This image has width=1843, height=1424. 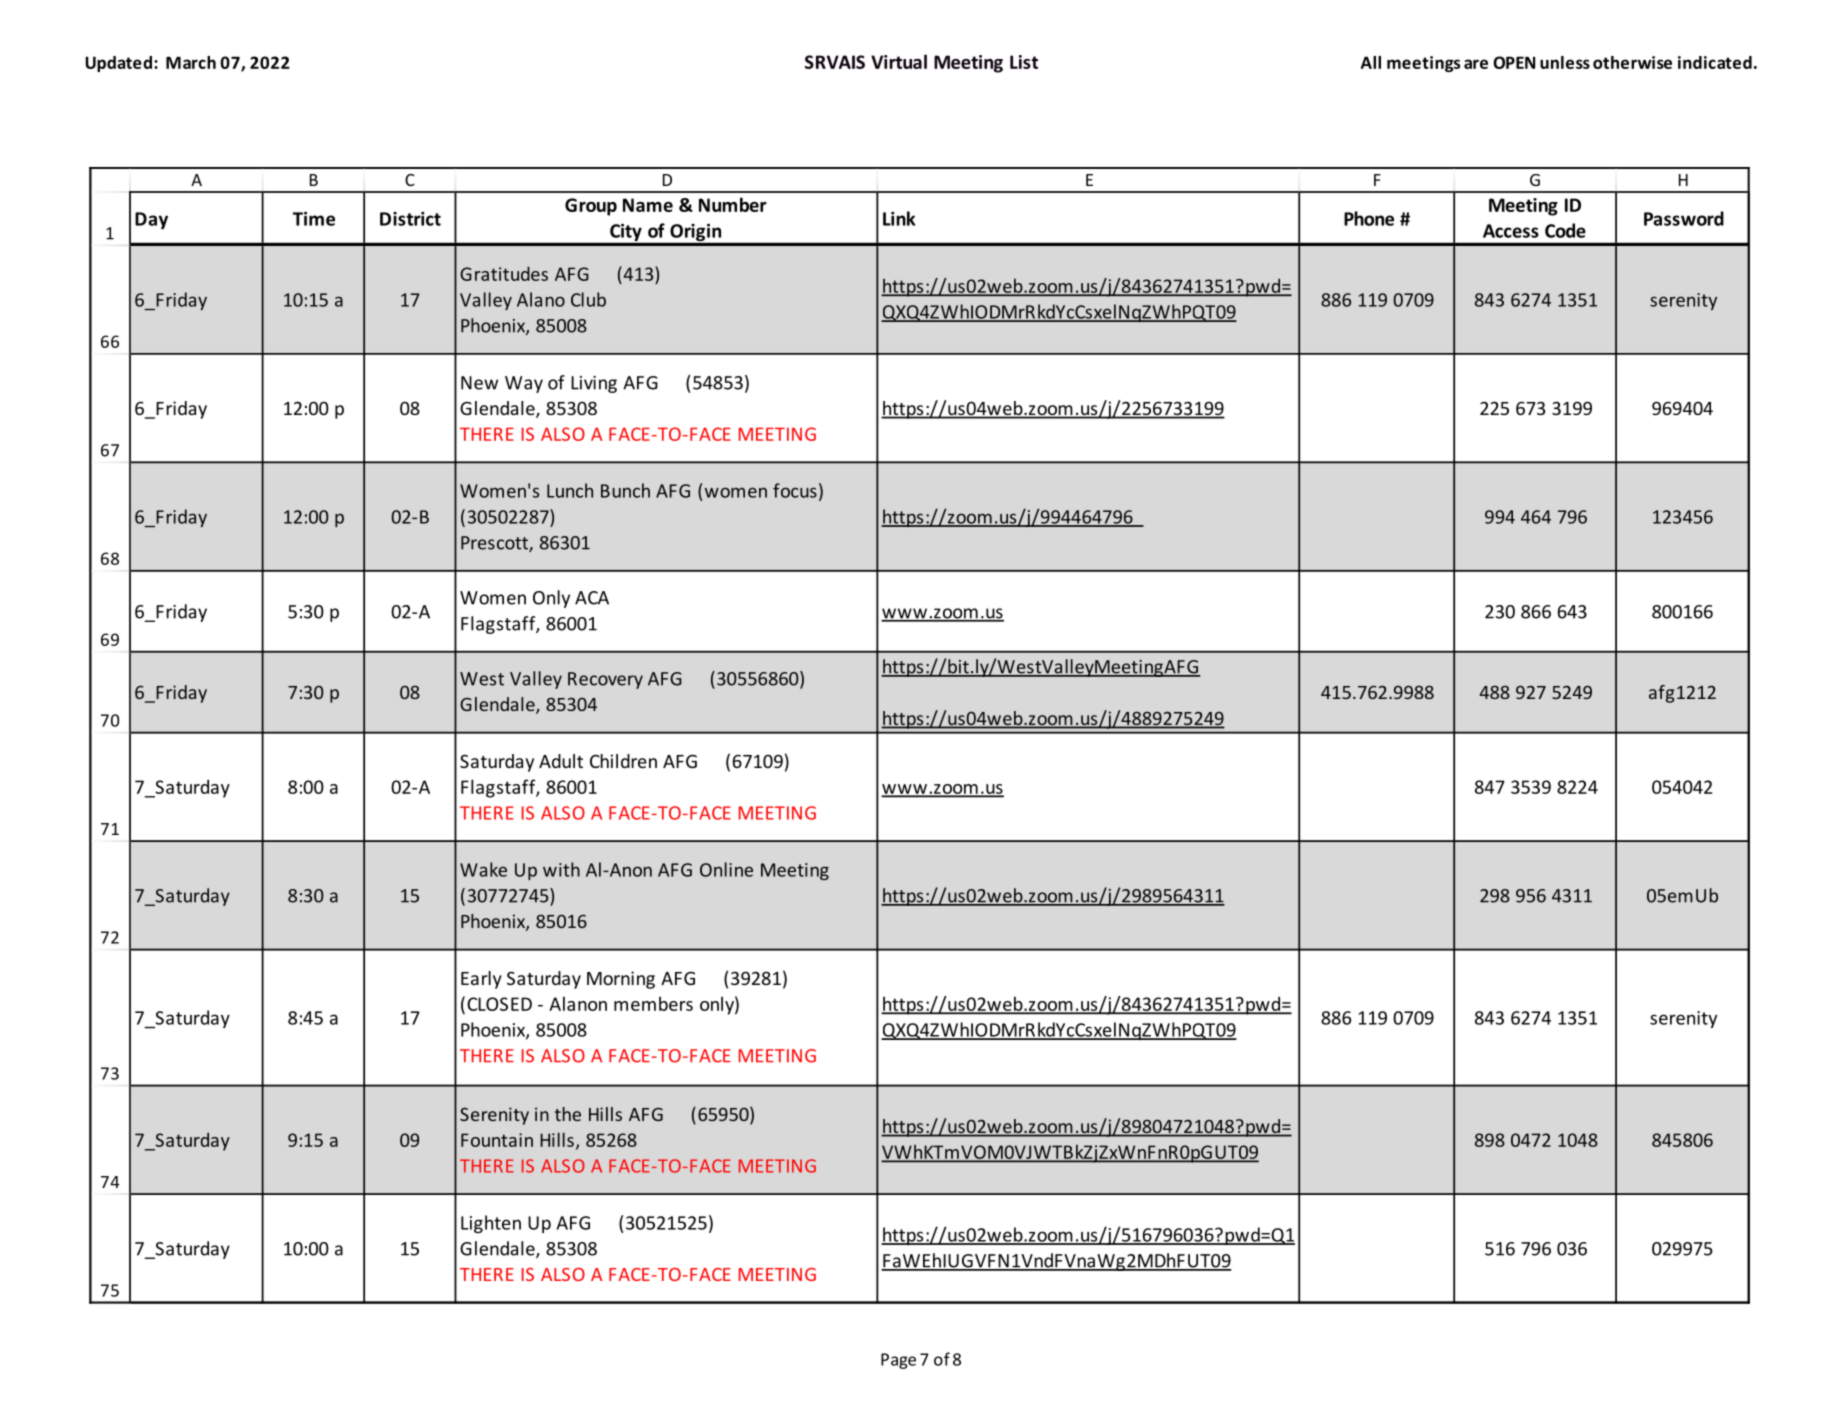 What do you see at coordinates (898, 1361) in the image?
I see `Page` at bounding box center [898, 1361].
